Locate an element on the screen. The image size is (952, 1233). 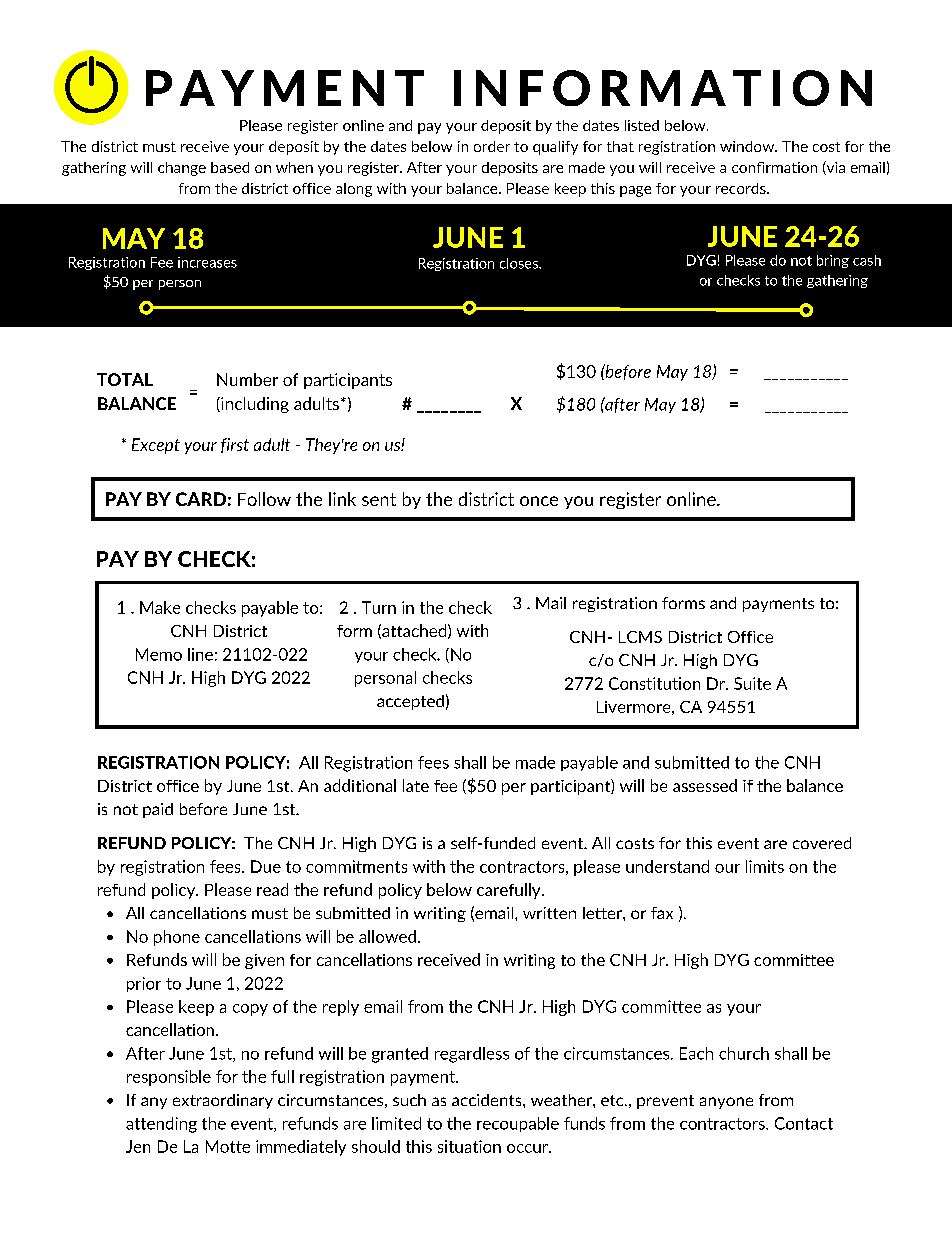
Contact is located at coordinates (804, 1123).
